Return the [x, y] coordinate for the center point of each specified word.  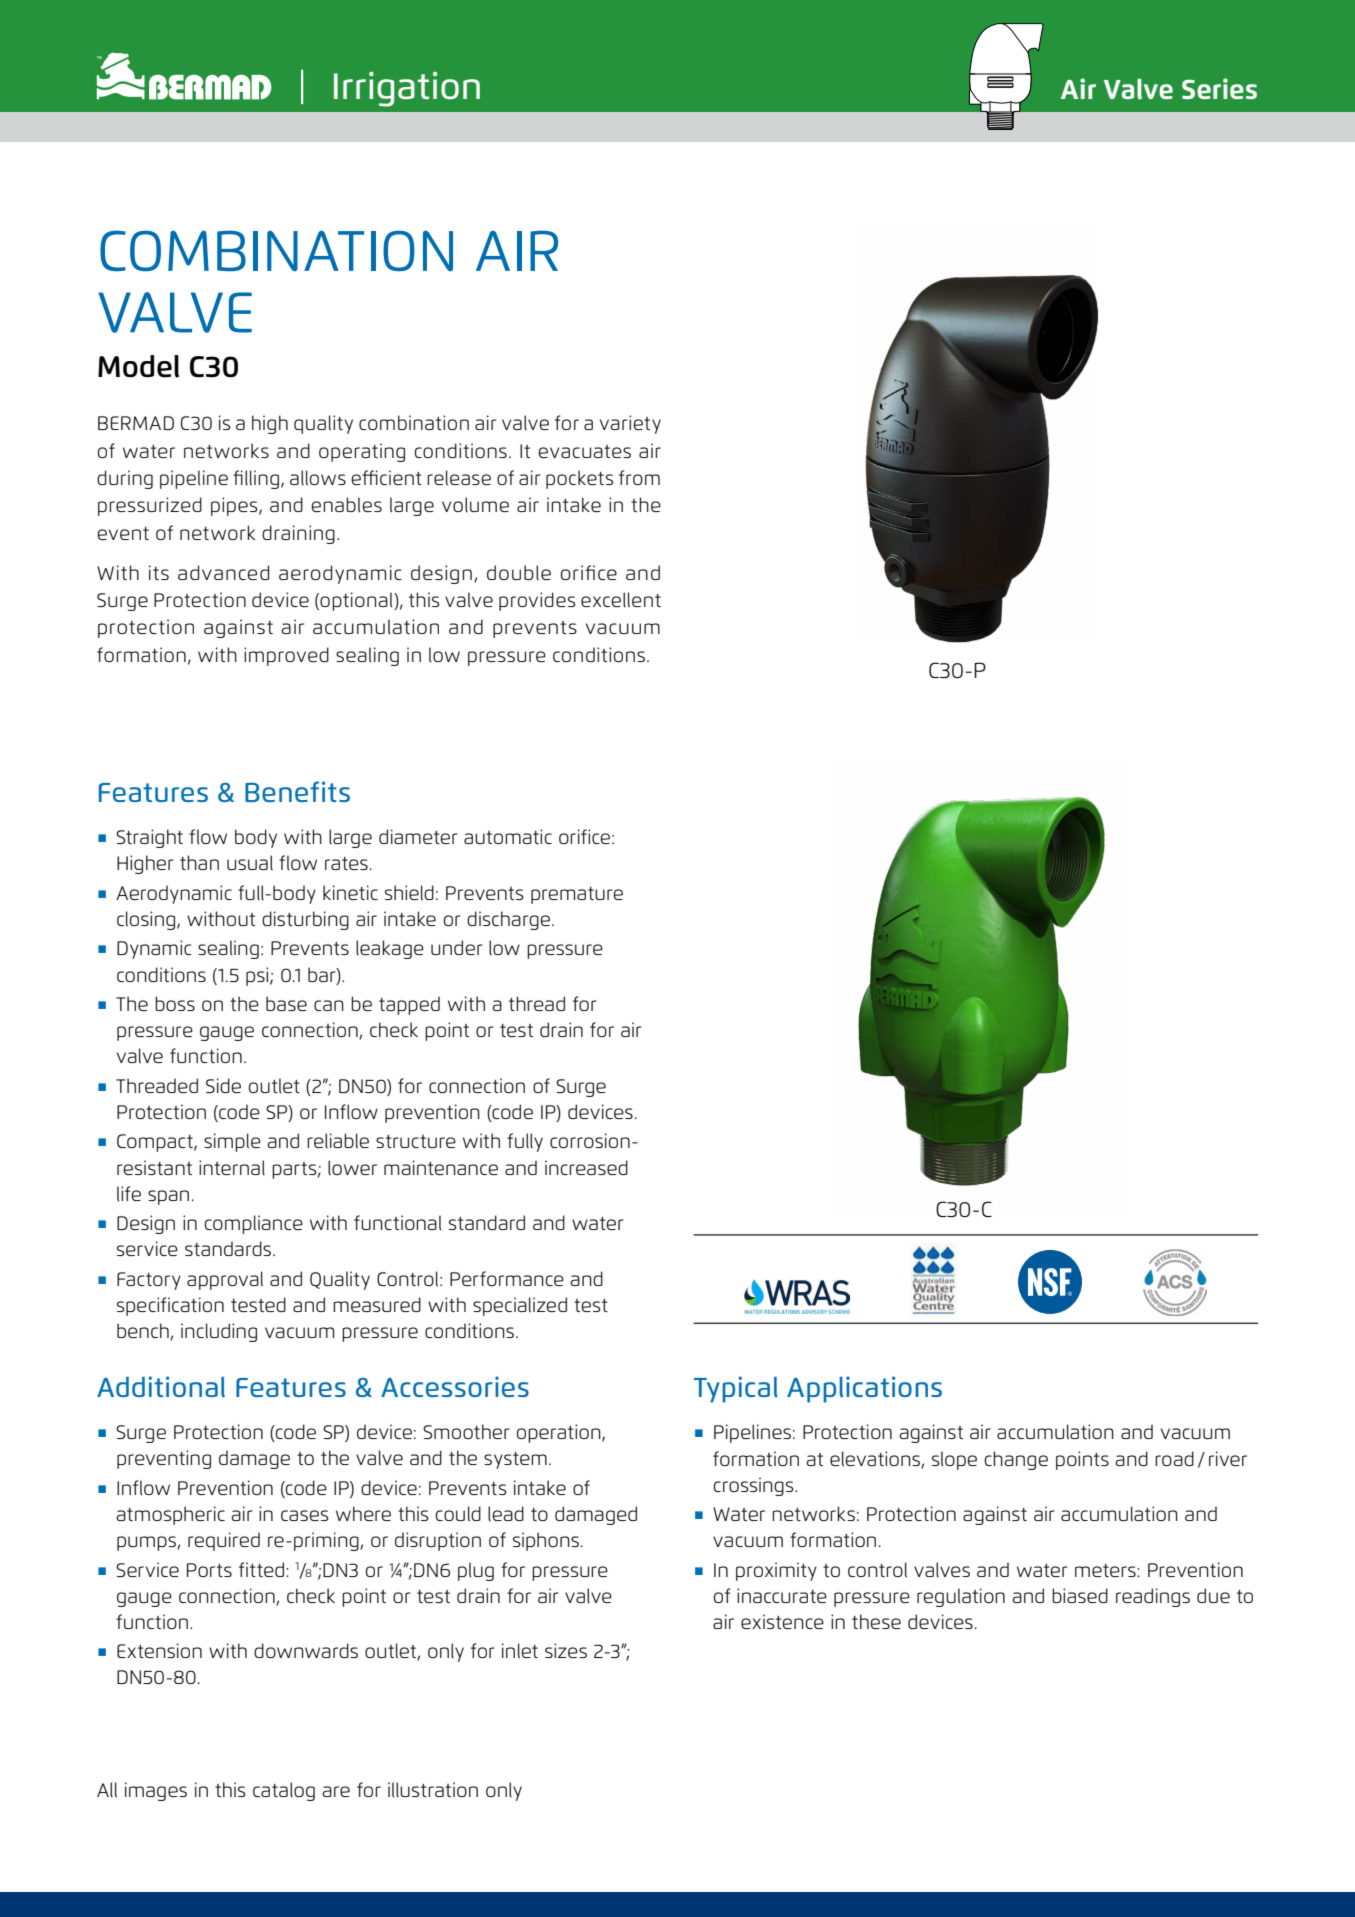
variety [630, 424]
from [639, 477]
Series [1219, 88]
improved [286, 656]
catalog [284, 1791]
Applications [864, 1389]
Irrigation [407, 89]
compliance [253, 1224]
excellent [621, 600]
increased [586, 1167]
